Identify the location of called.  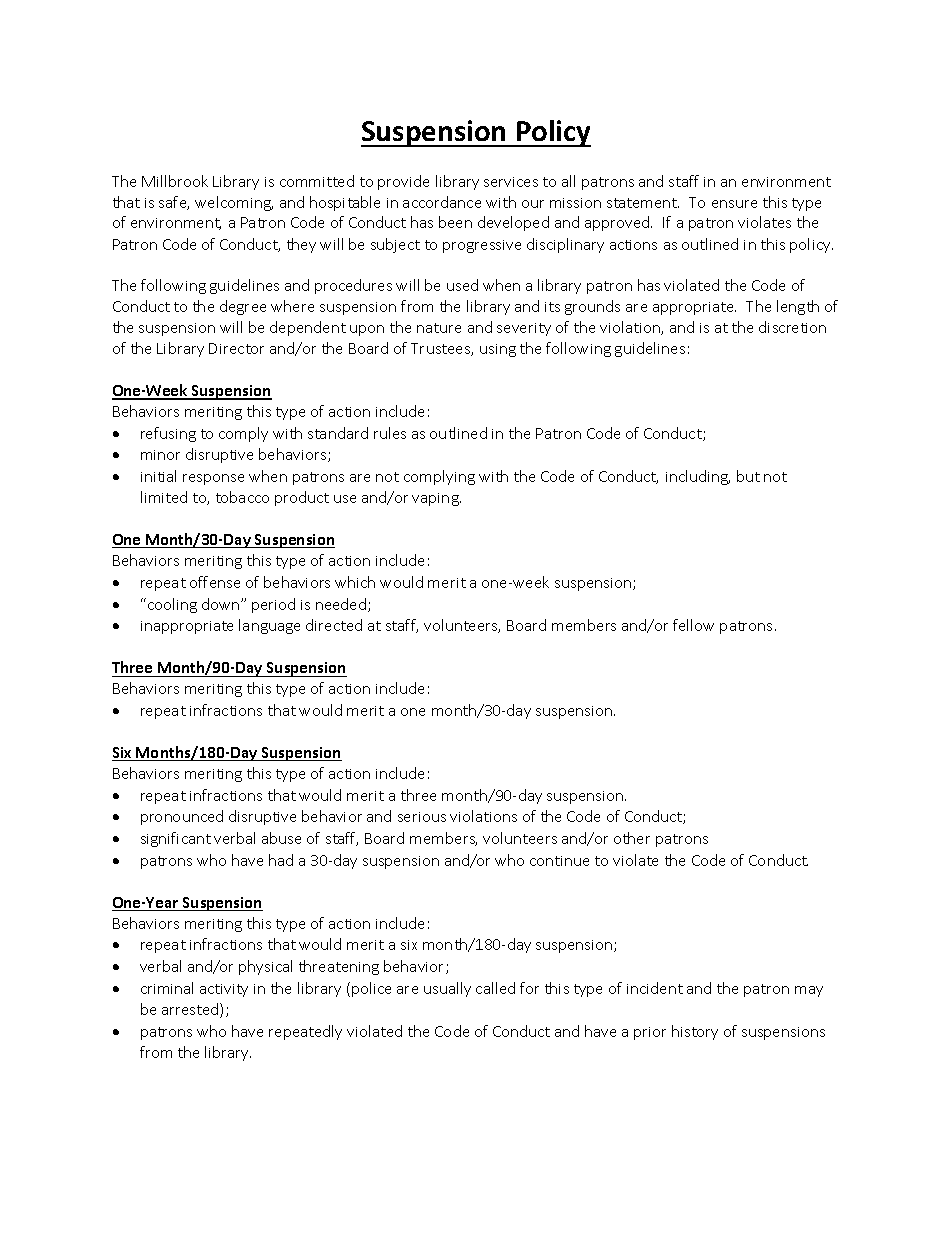
(495, 988).
